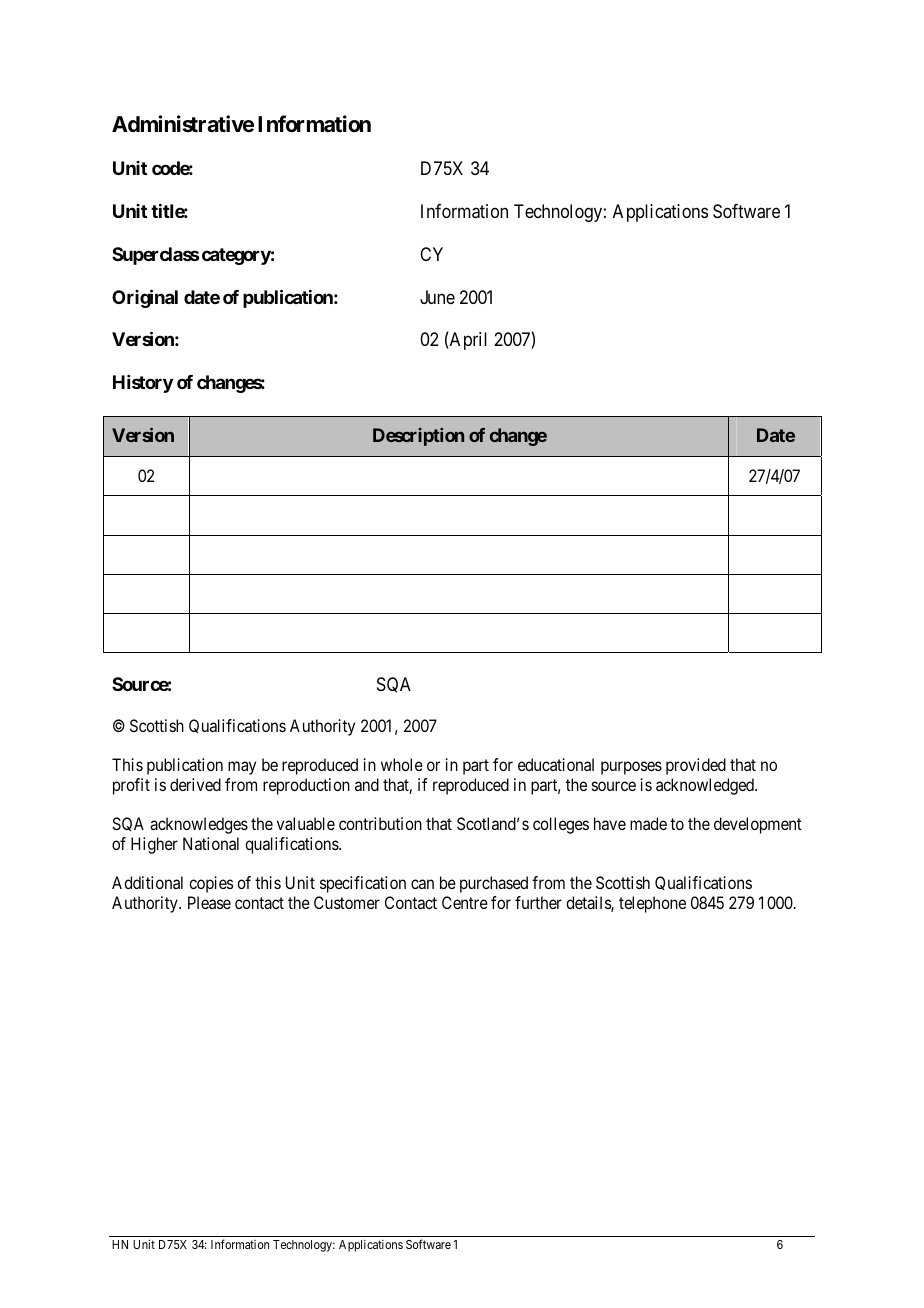 The height and width of the document is (1308, 924). I want to click on telephone, so click(652, 904).
